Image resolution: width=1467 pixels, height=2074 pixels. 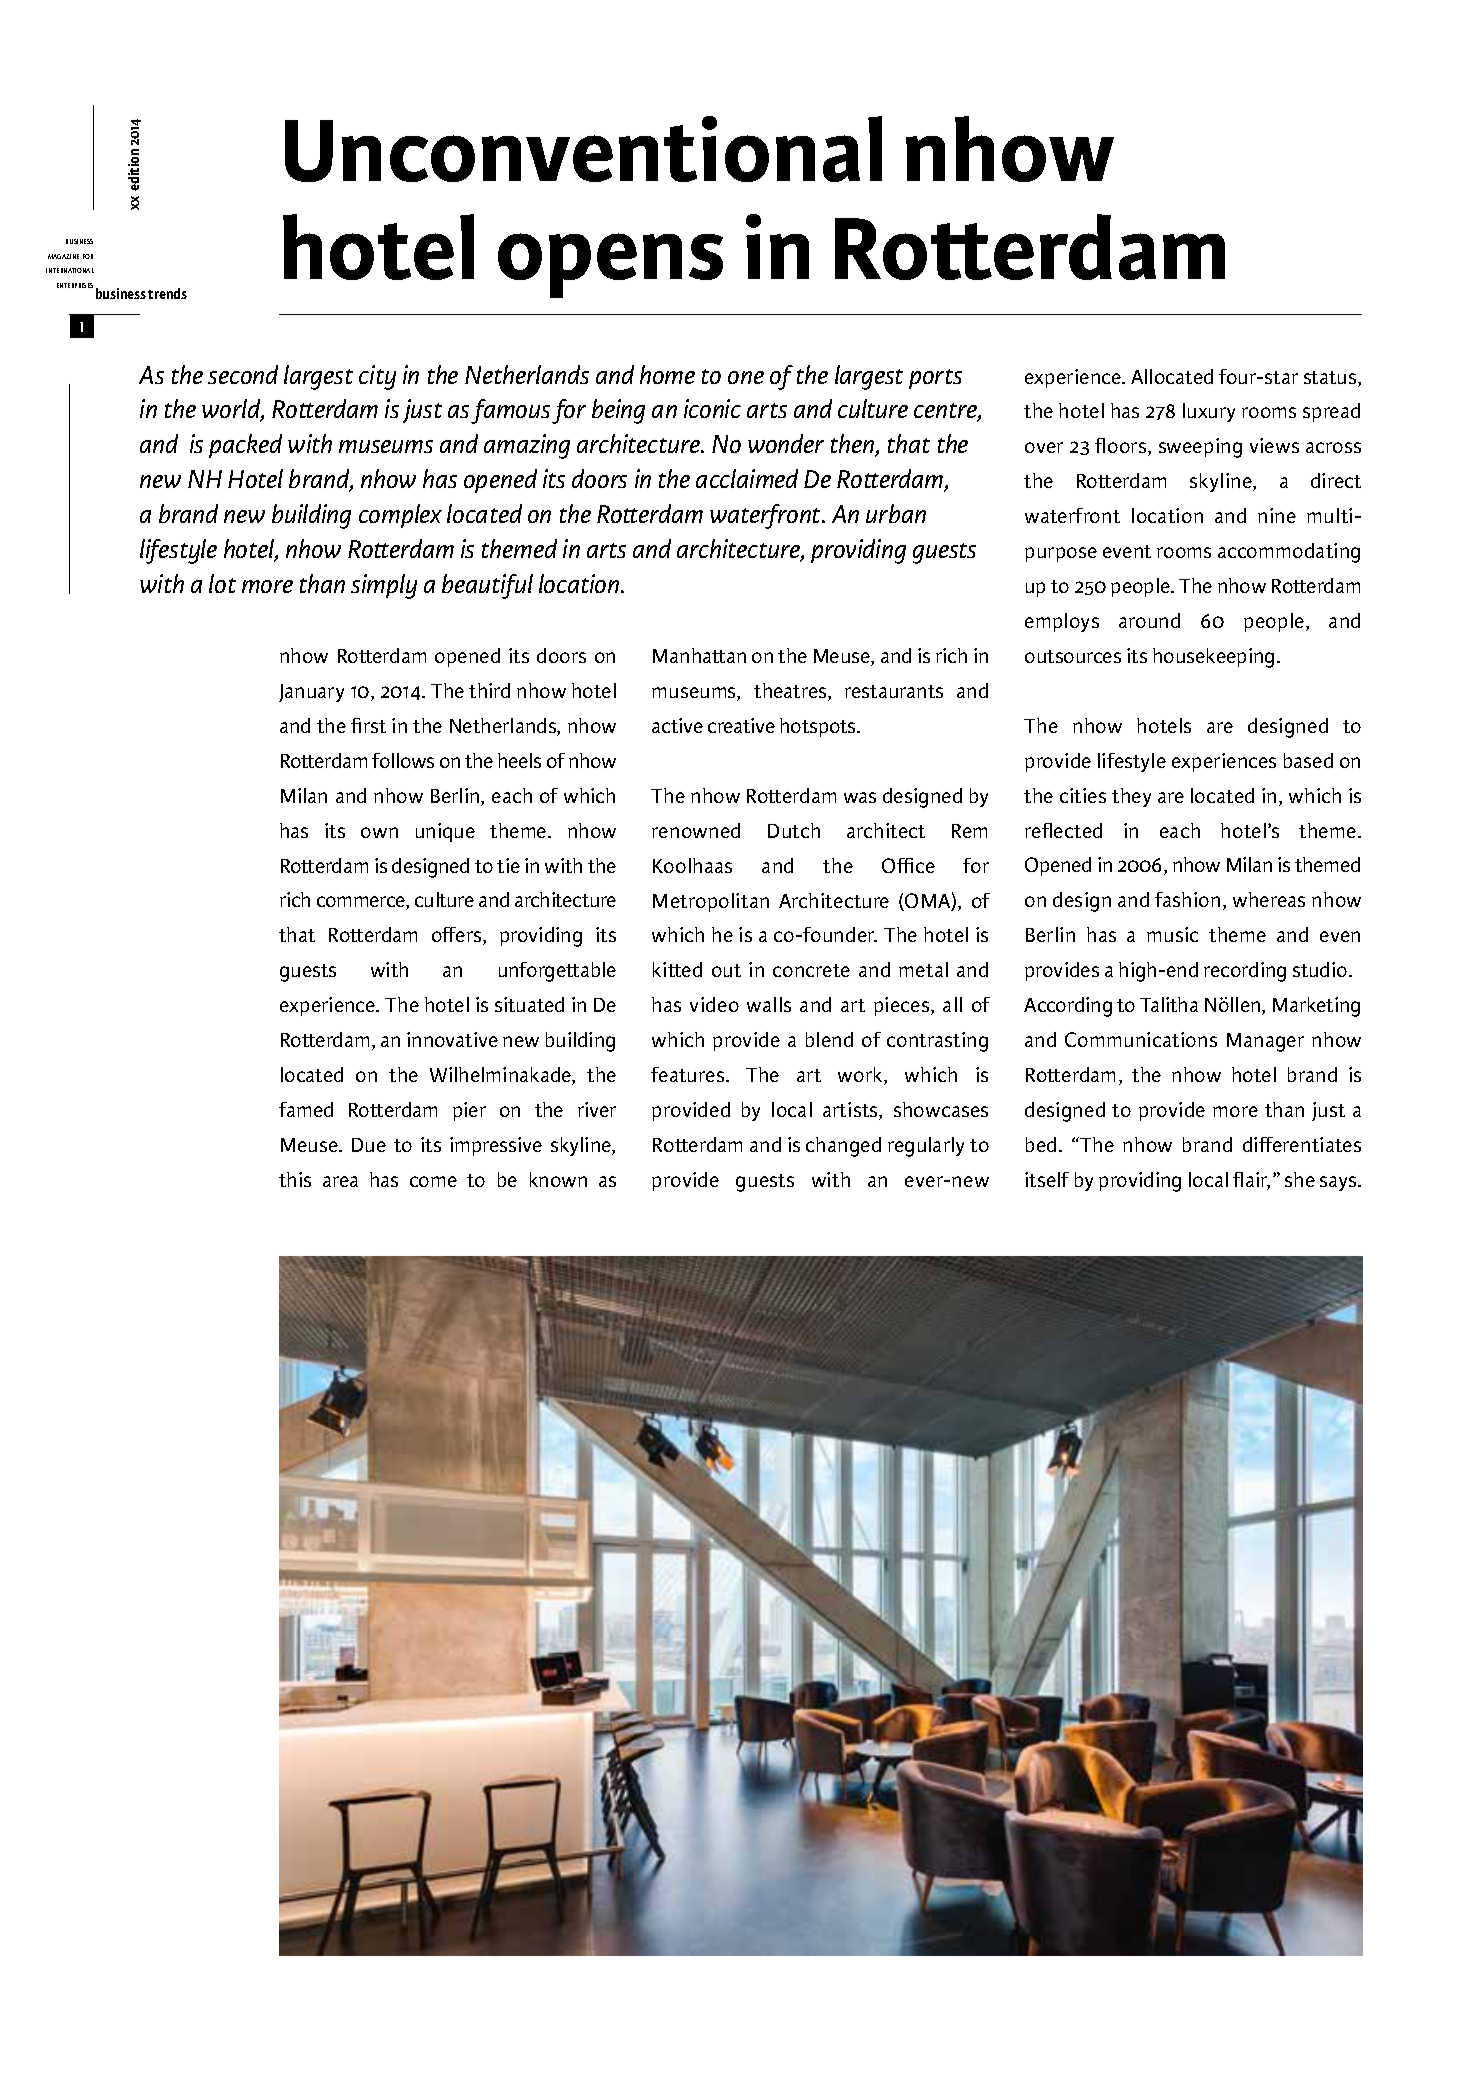 What do you see at coordinates (311, 693) in the image?
I see `January` at bounding box center [311, 693].
